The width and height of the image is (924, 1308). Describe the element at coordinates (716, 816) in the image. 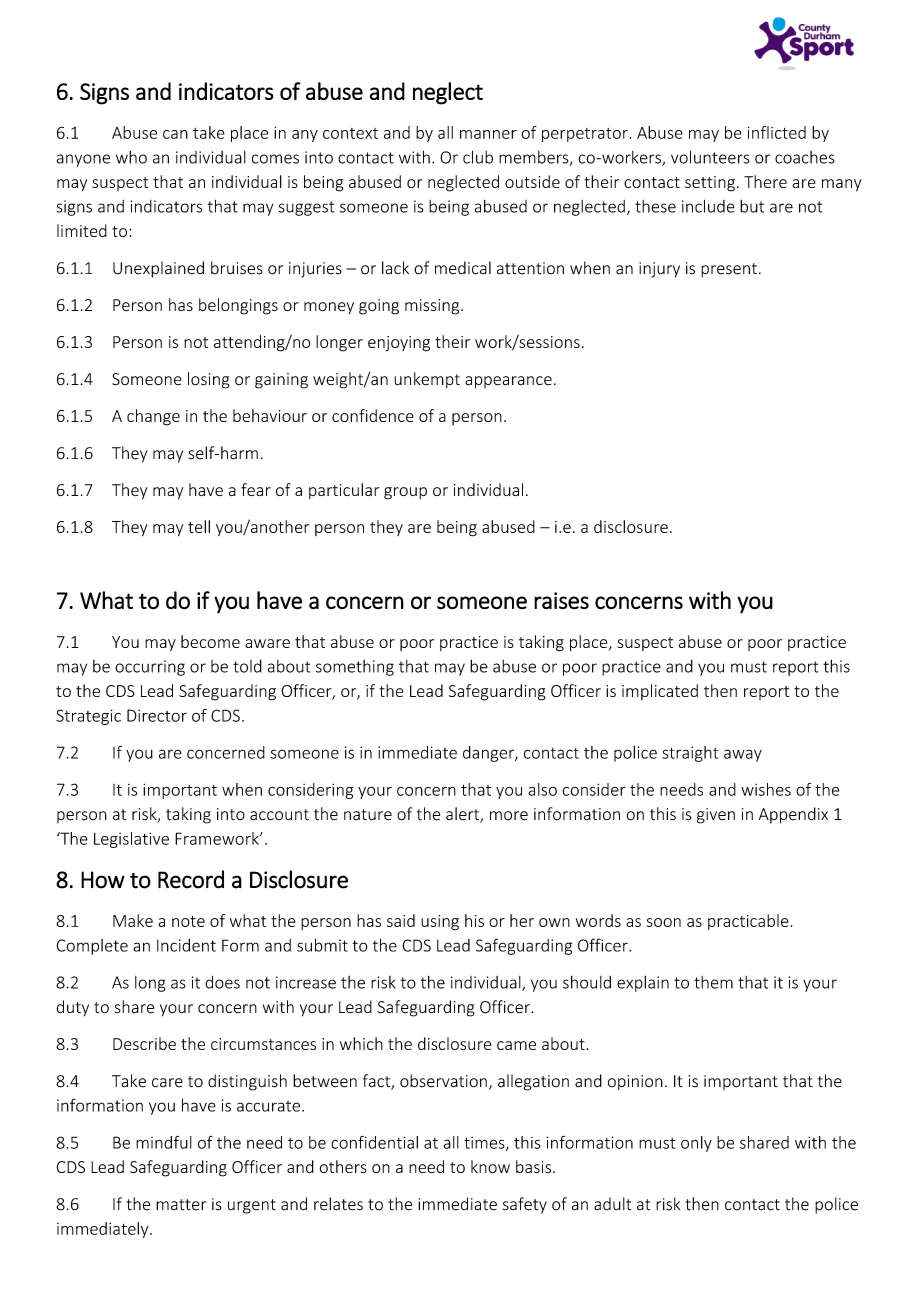

I see `given` at that location.
